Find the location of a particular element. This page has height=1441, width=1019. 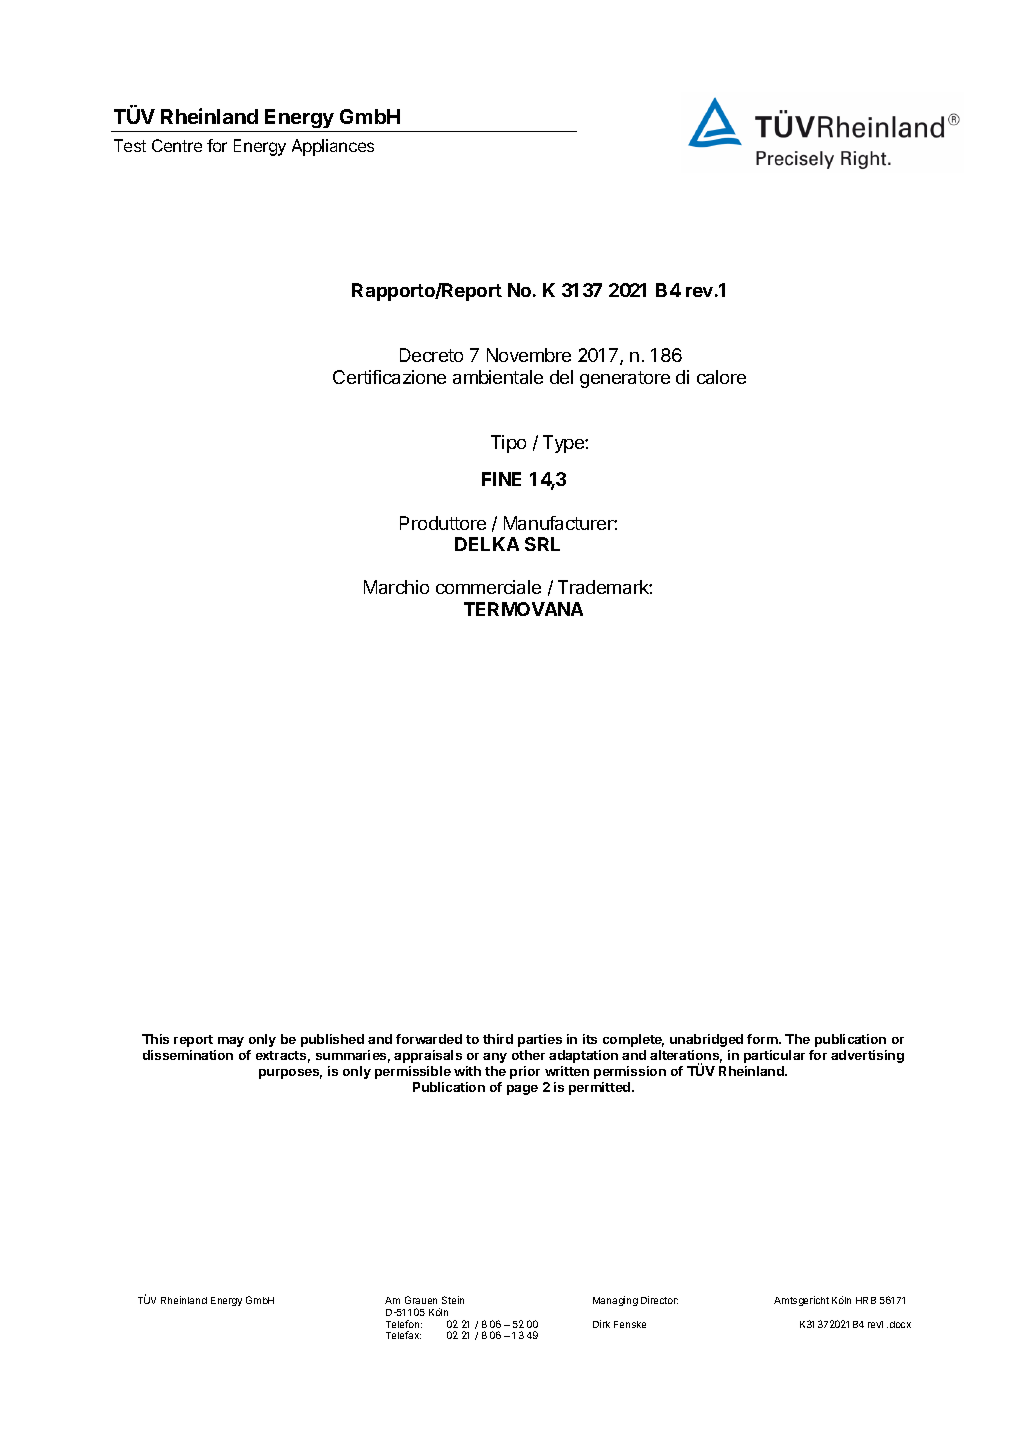

Centre is located at coordinates (177, 145).
